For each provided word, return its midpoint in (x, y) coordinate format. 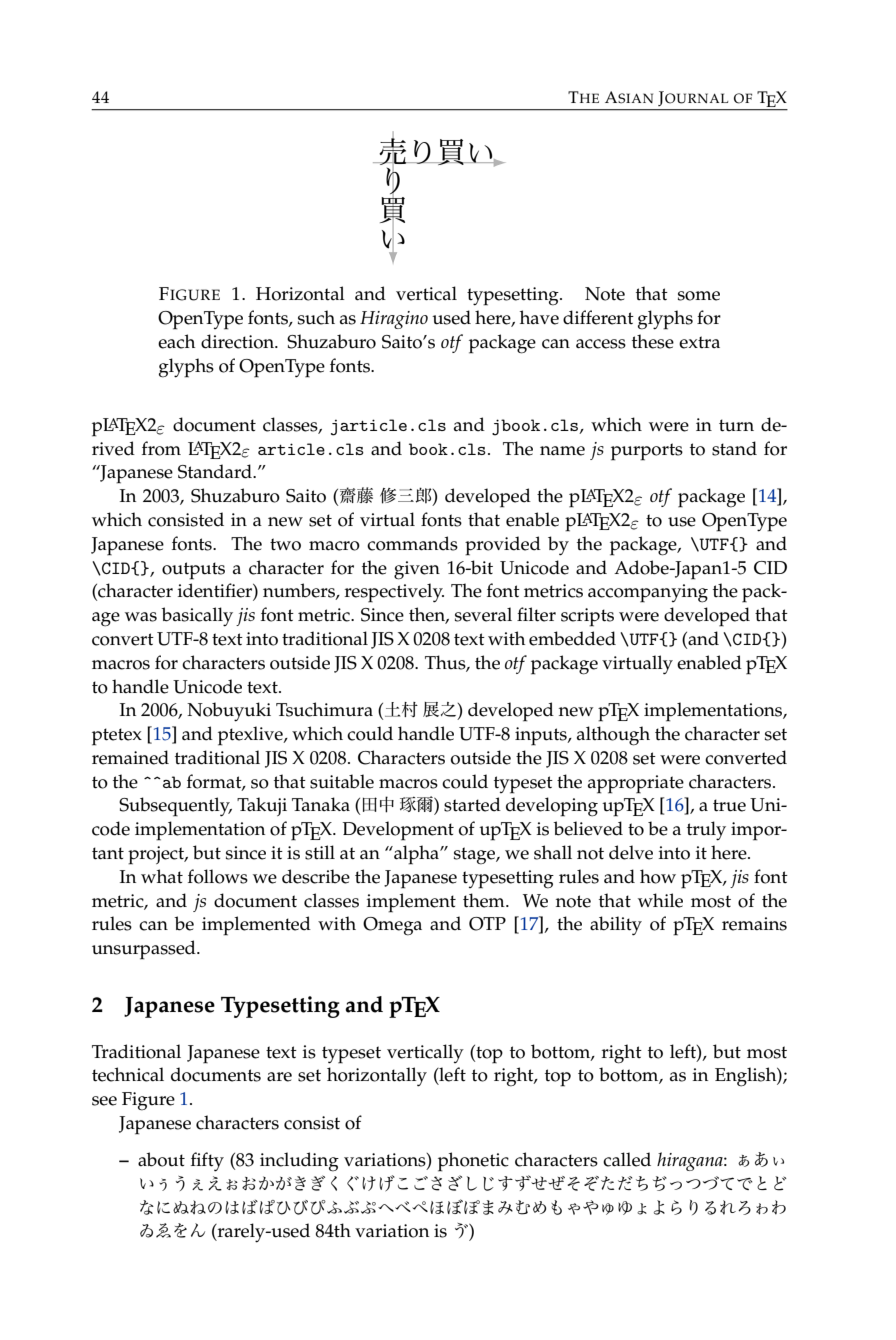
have (539, 317)
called (627, 1159)
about (161, 1159)
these (653, 341)
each (176, 341)
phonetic (473, 1162)
